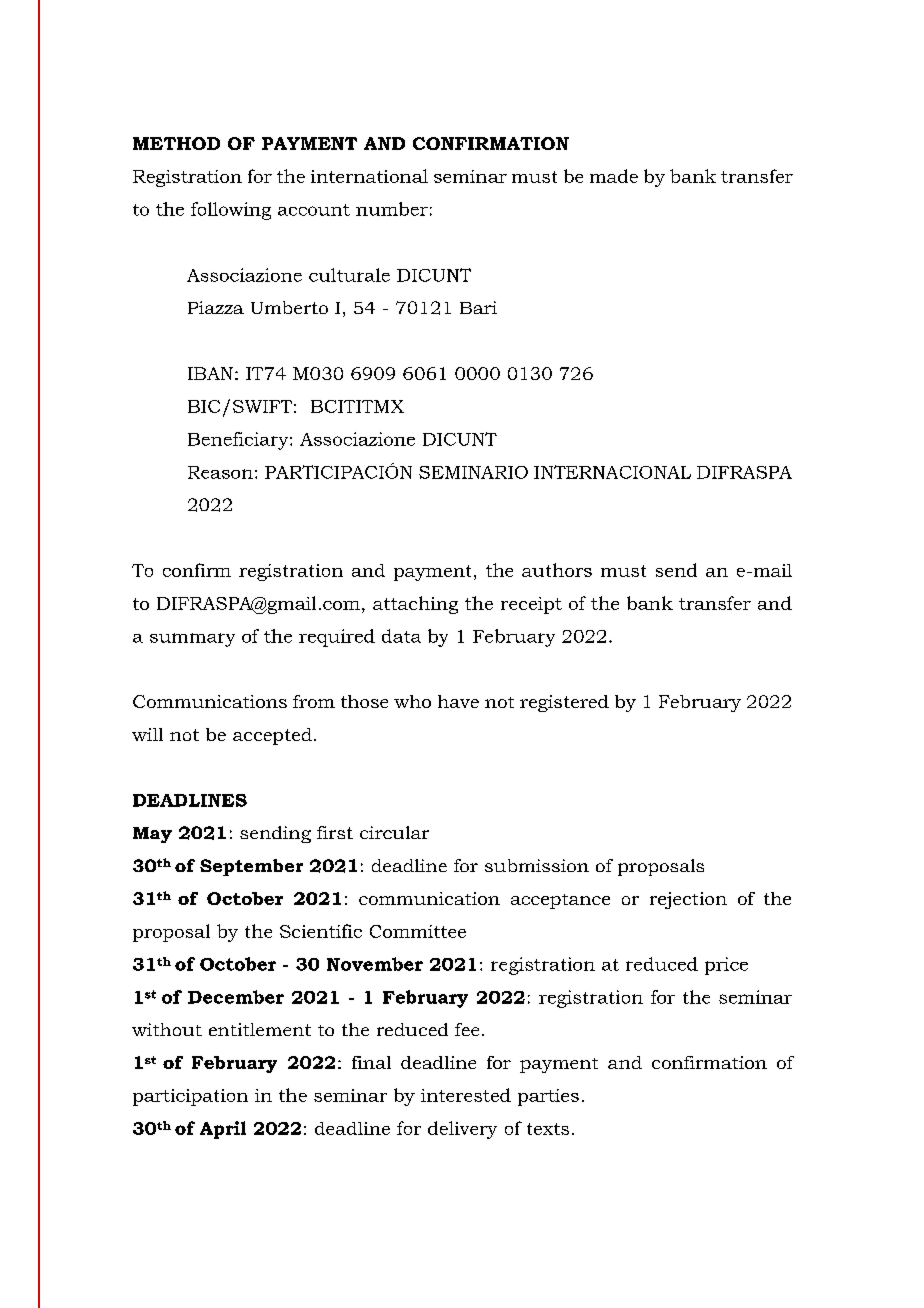  I want to click on data, so click(401, 636).
